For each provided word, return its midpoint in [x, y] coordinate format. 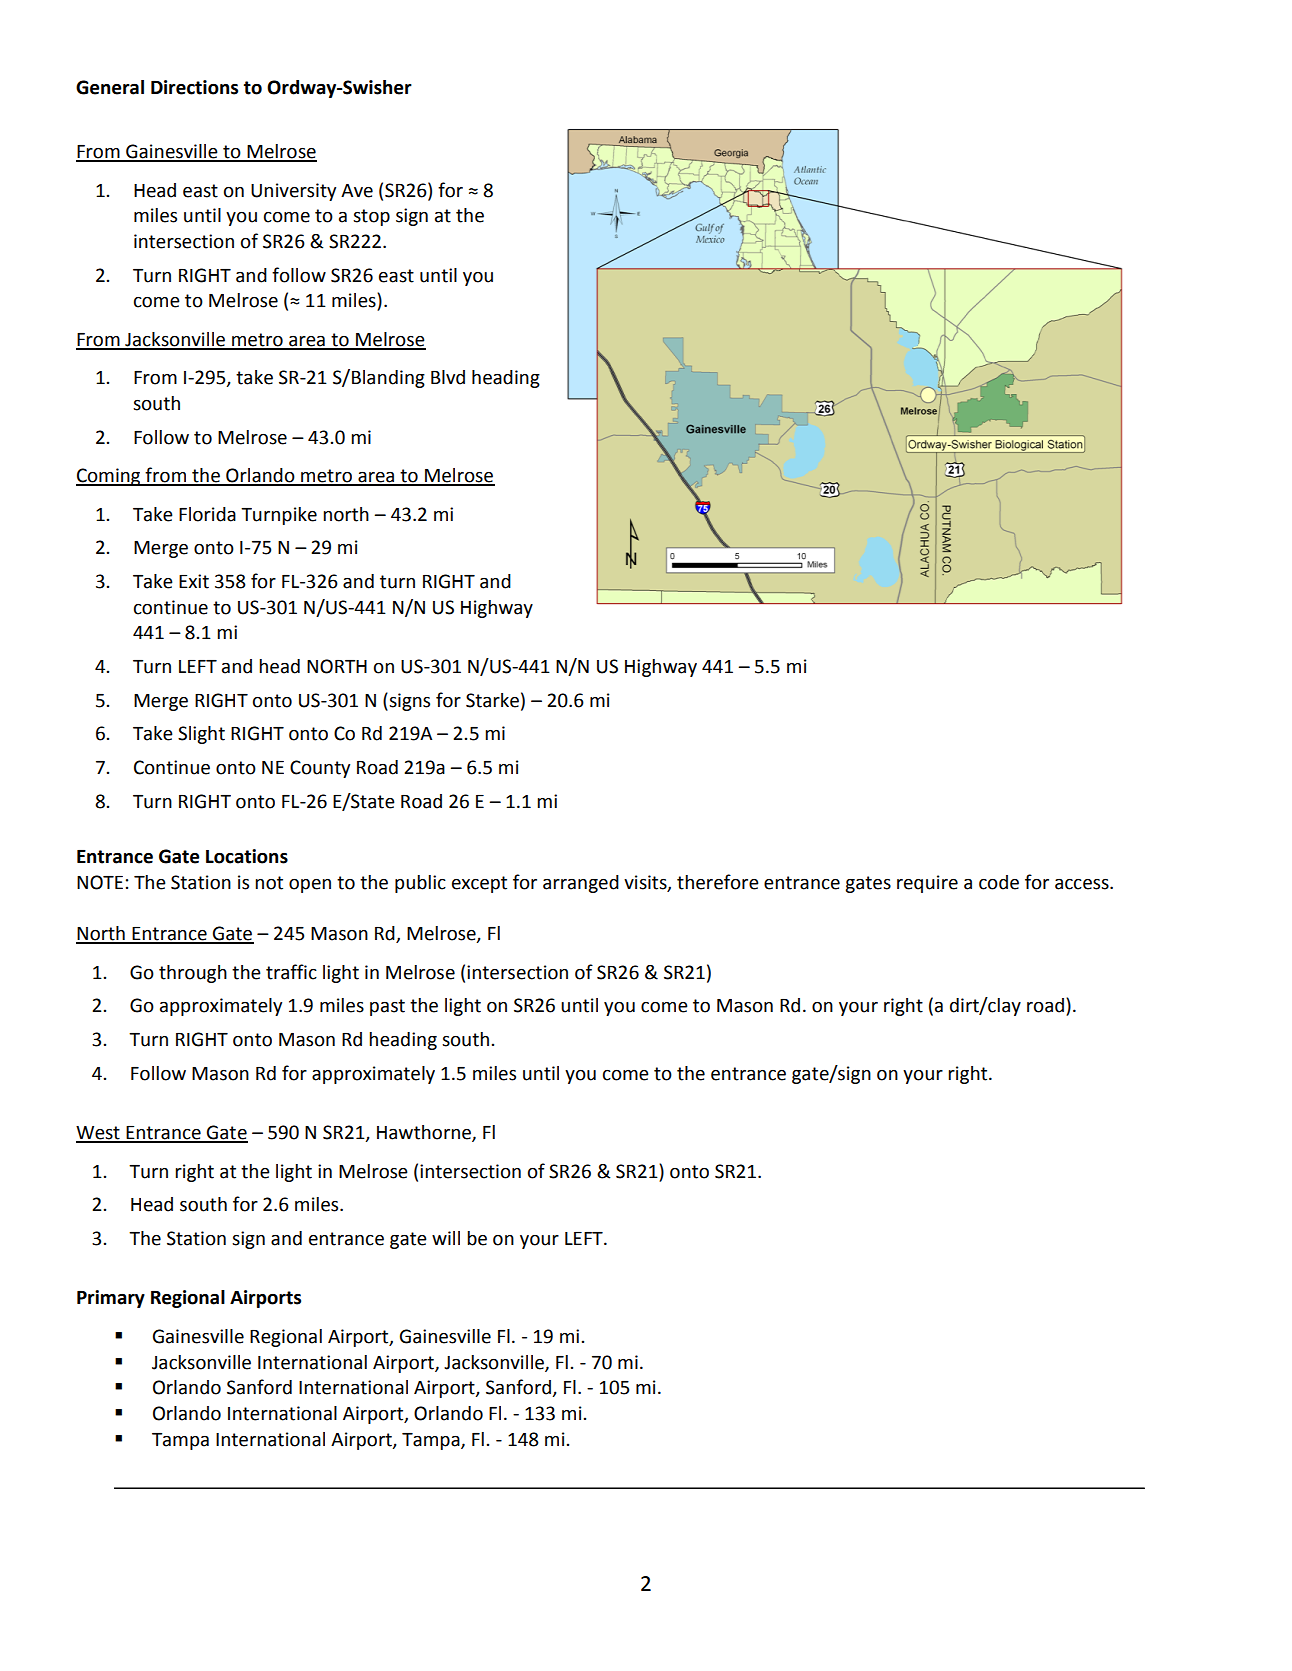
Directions [194, 87]
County [320, 769]
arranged [581, 884]
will [446, 1238]
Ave [357, 191]
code [999, 882]
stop [371, 217]
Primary [111, 1299]
